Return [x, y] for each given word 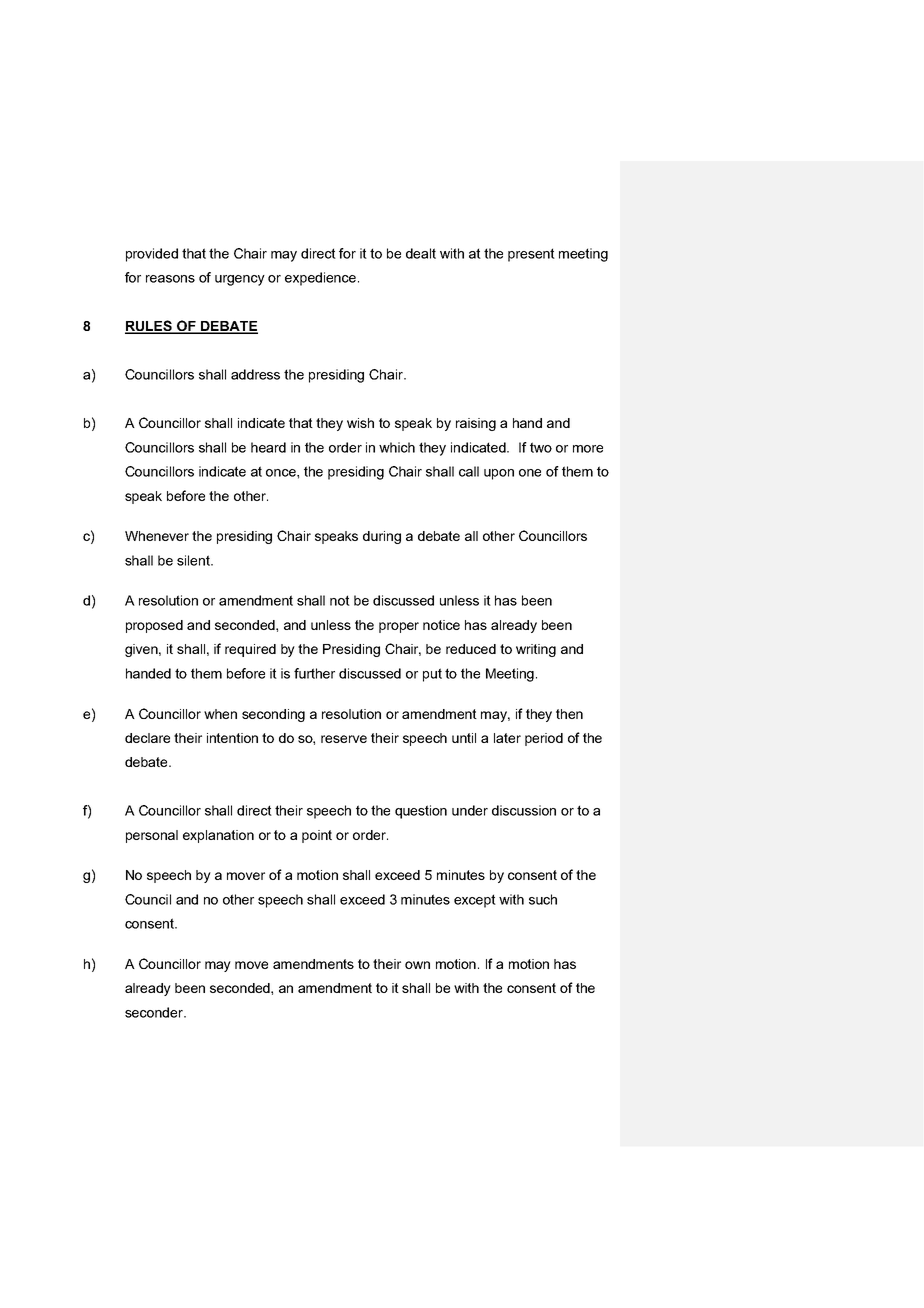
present [531, 255]
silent [195, 560]
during [382, 537]
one [530, 473]
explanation [218, 836]
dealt [421, 253]
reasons [170, 279]
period [544, 739]
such [543, 899]
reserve [344, 739]
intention [232, 738]
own [417, 965]
